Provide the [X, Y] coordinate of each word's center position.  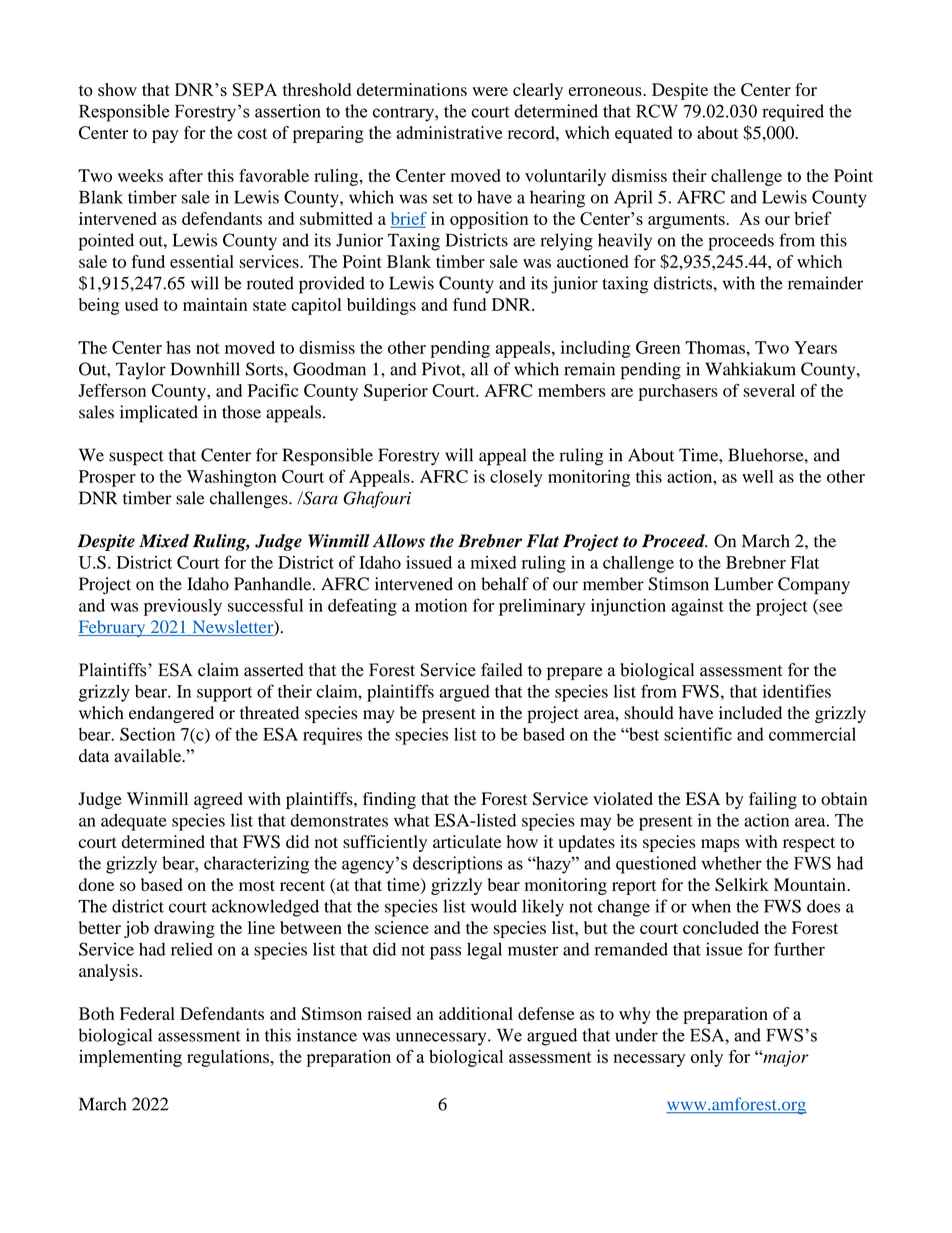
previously [183, 607]
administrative [450, 132]
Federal [147, 1013]
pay [165, 136]
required [793, 113]
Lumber [743, 584]
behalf [505, 584]
